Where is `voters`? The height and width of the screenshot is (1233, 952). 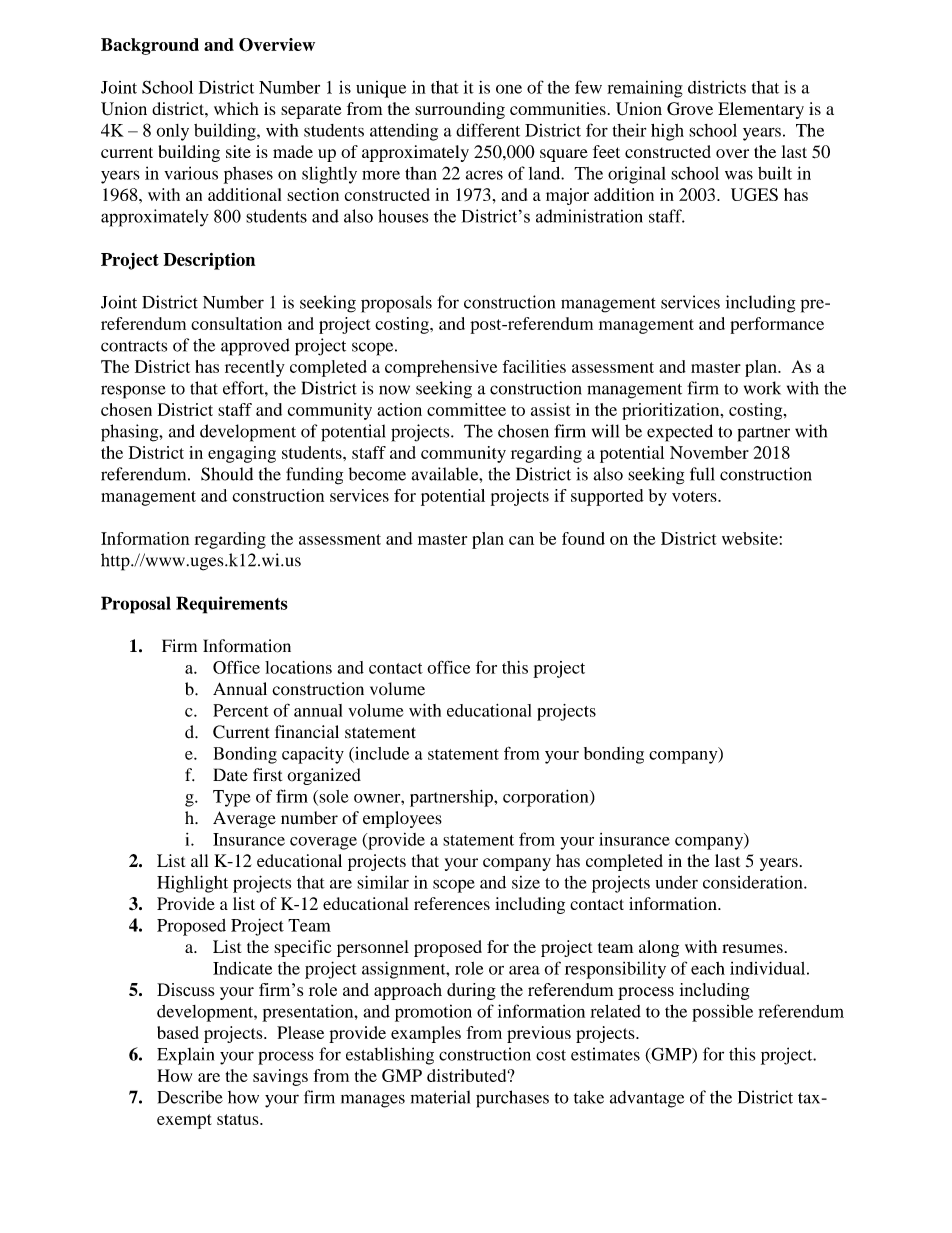
voters is located at coordinates (695, 496).
